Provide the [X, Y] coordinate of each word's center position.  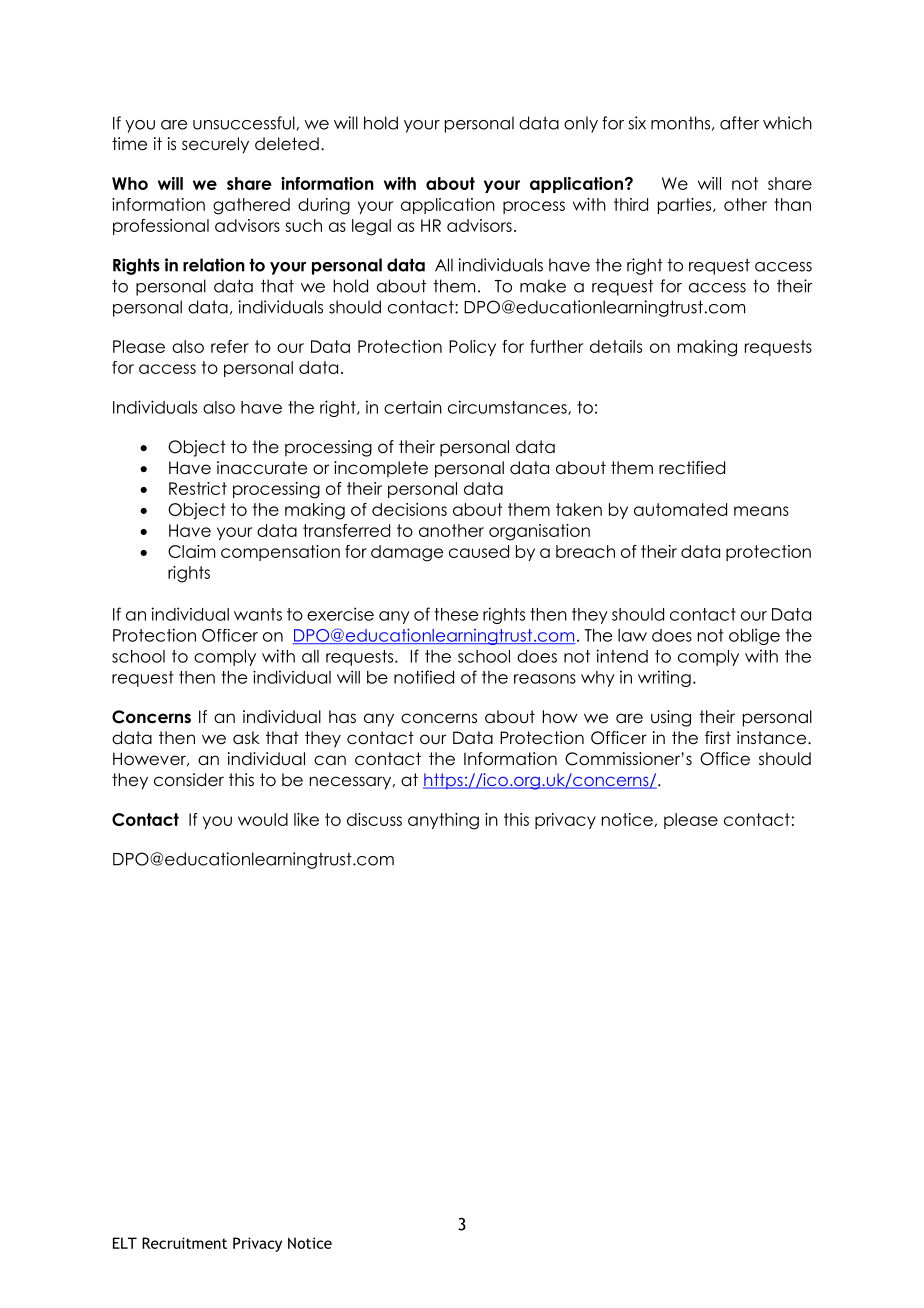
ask [246, 738]
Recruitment [184, 1243]
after [739, 123]
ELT [125, 1243]
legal [371, 227]
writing [664, 678]
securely [215, 145]
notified [424, 677]
